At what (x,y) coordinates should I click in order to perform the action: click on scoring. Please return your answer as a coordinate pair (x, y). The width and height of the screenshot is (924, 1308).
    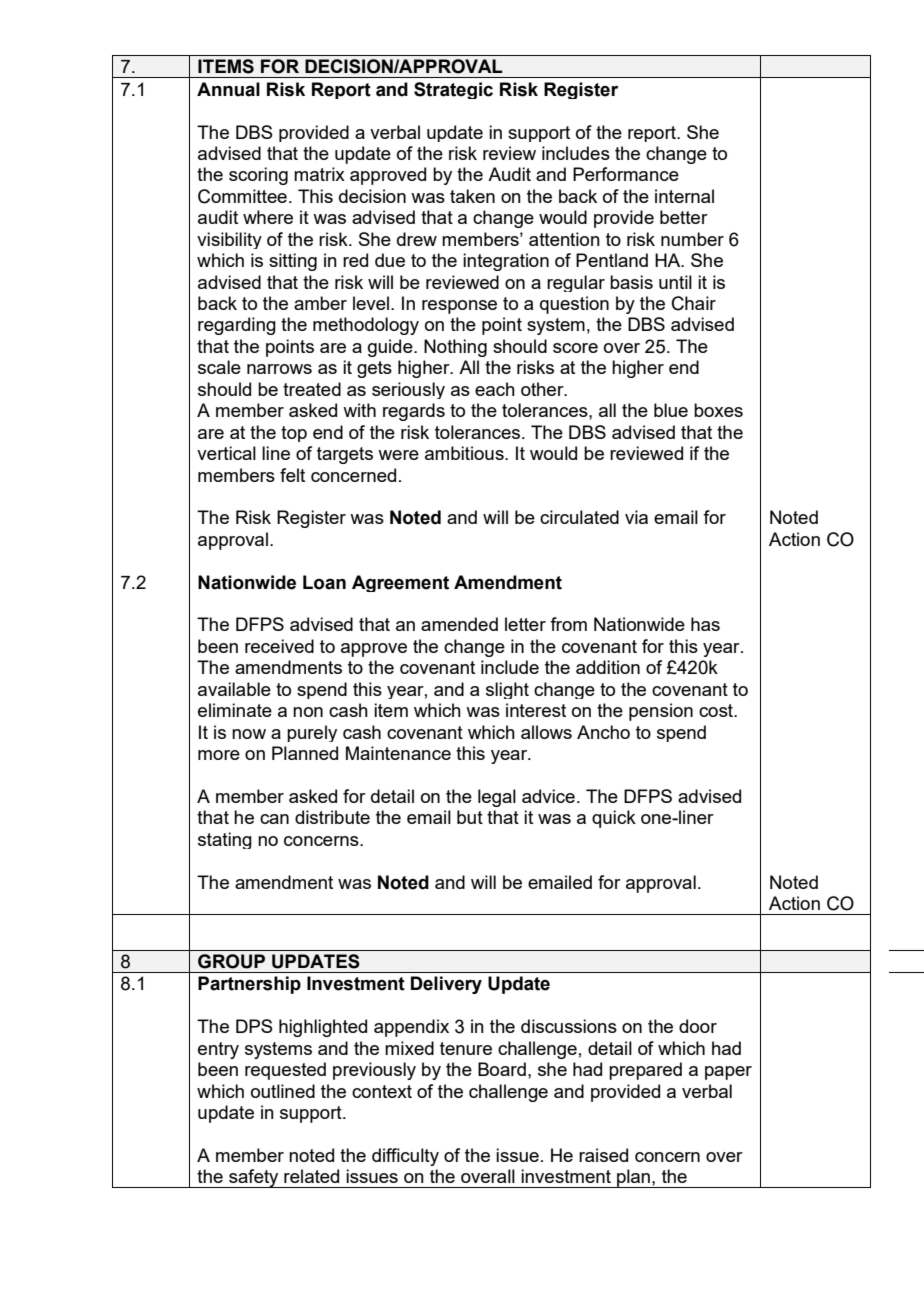
    Looking at the image, I should click on (258, 176).
